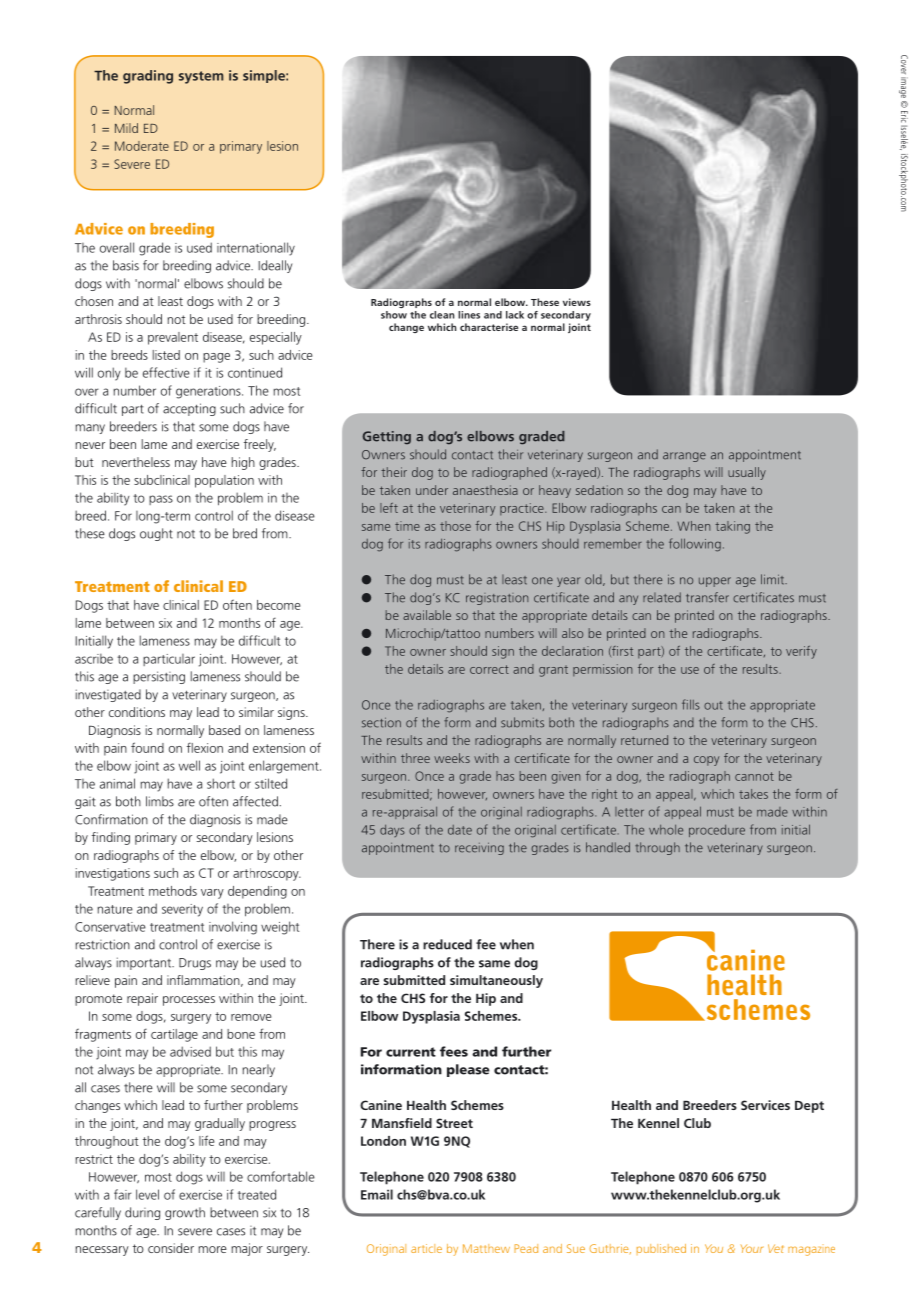  Describe the element at coordinates (166, 372) in the image. I see `effective` at that location.
